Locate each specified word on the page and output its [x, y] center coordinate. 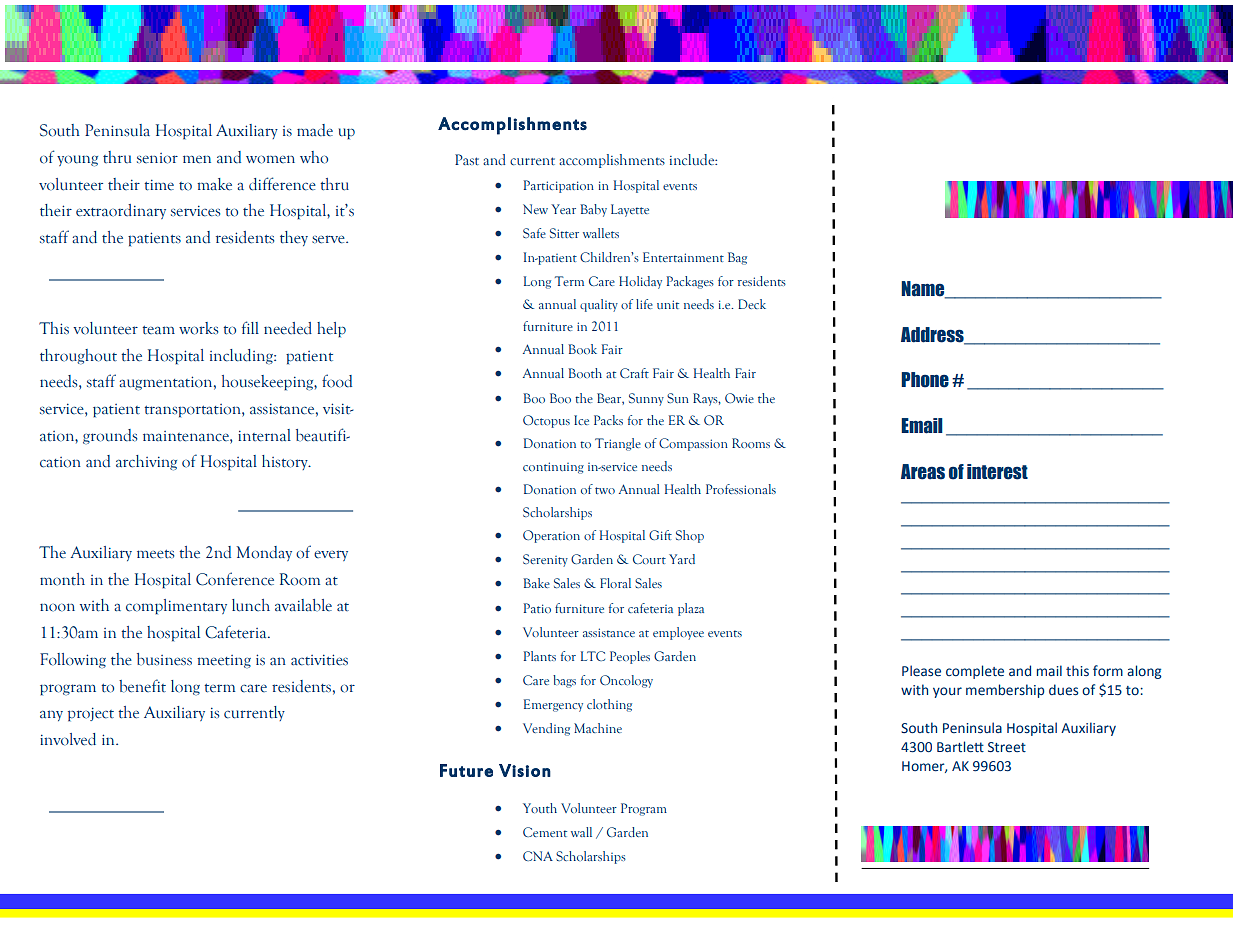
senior [157, 158]
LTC [593, 656]
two [605, 490]
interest [997, 472]
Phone [925, 380]
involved [68, 739]
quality [599, 305]
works [198, 328]
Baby [593, 210]
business [164, 659]
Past [467, 159]
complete [975, 672]
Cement [545, 832]
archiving [146, 462]
